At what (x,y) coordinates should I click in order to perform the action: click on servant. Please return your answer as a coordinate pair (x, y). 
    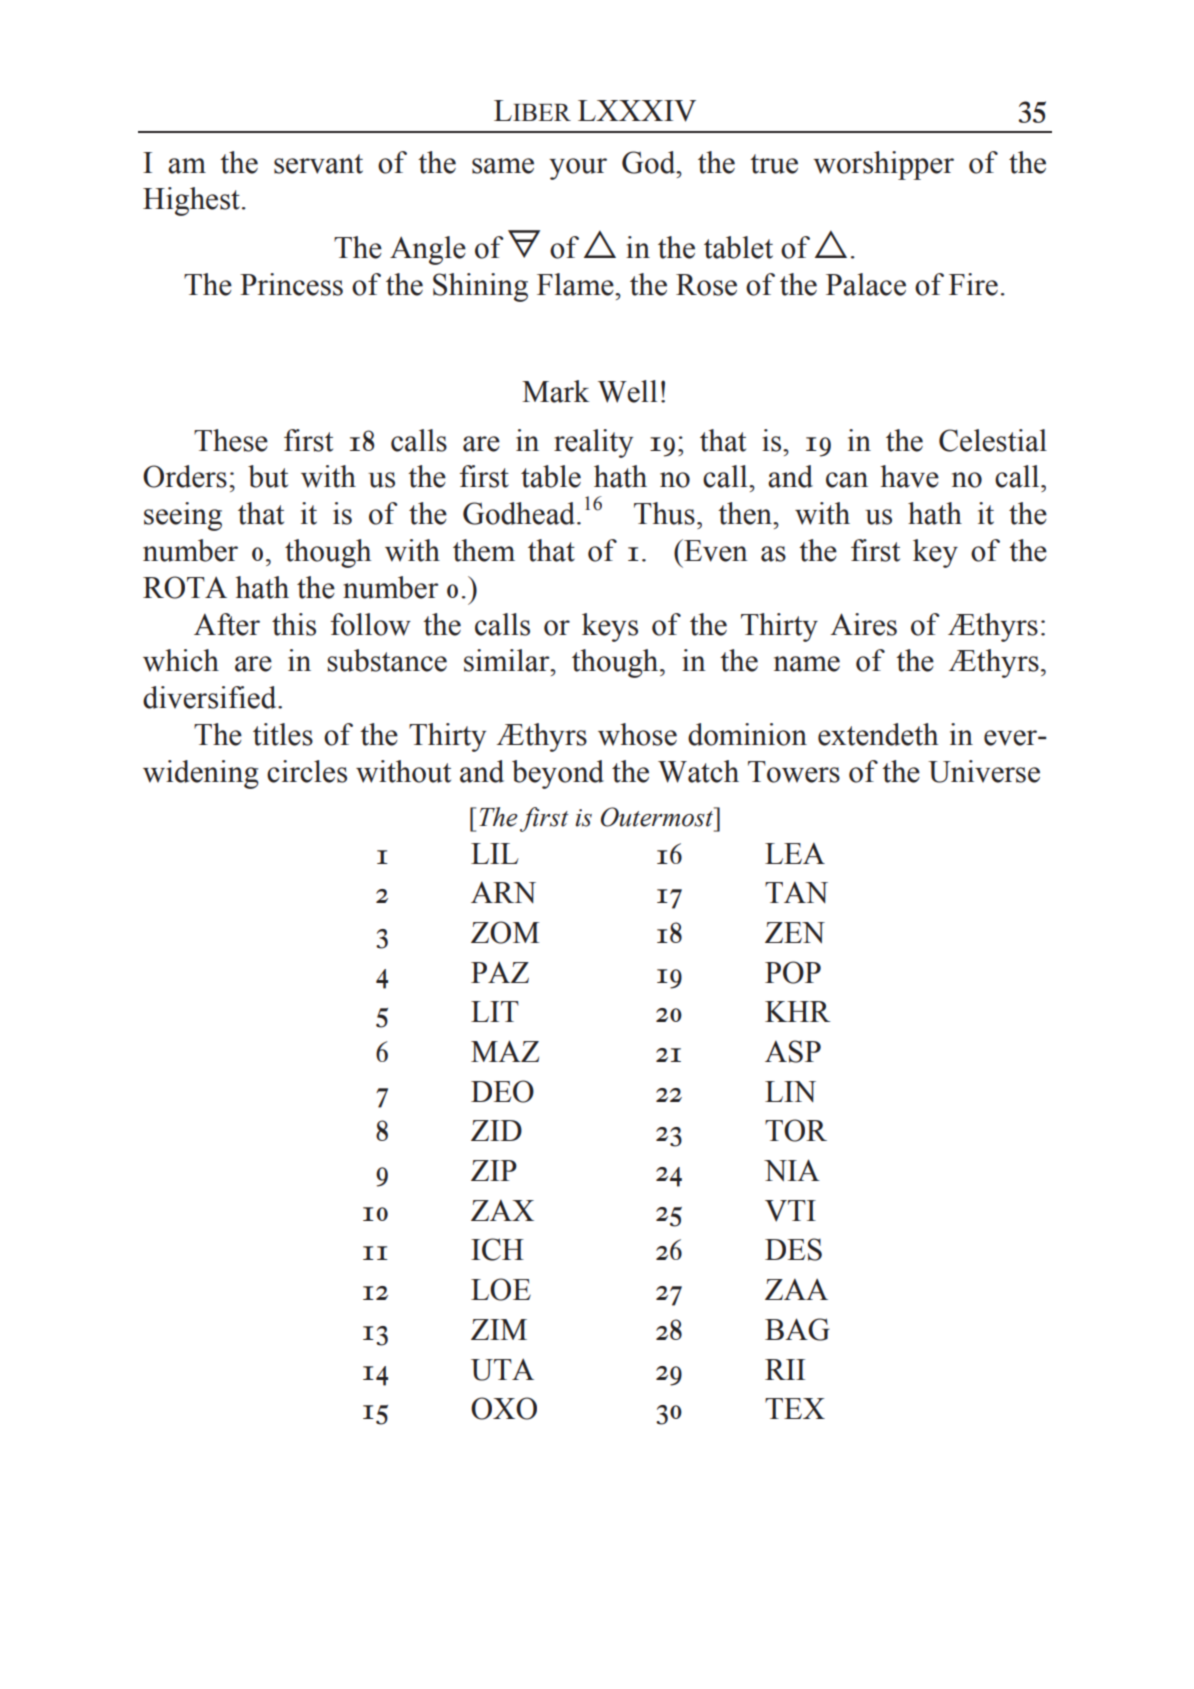
    Looking at the image, I should click on (318, 164).
